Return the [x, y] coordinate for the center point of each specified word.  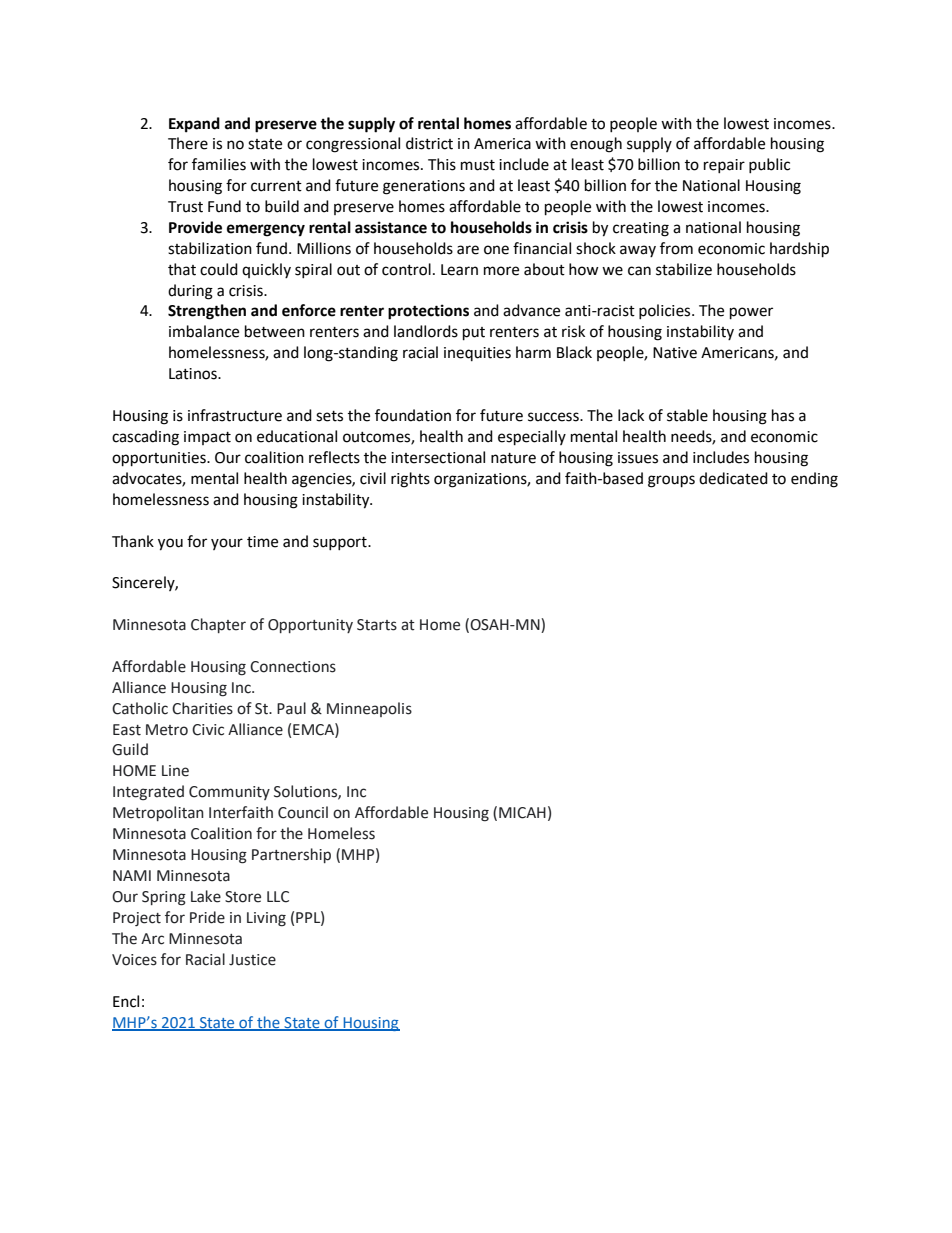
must [478, 165]
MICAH [522, 813]
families [219, 164]
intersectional [438, 457]
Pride [207, 917]
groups [671, 481]
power [751, 313]
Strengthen [207, 312]
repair [724, 166]
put [474, 334]
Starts [377, 625]
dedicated [733, 478]
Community [229, 793]
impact [207, 438]
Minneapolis [369, 709]
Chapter [218, 625]
